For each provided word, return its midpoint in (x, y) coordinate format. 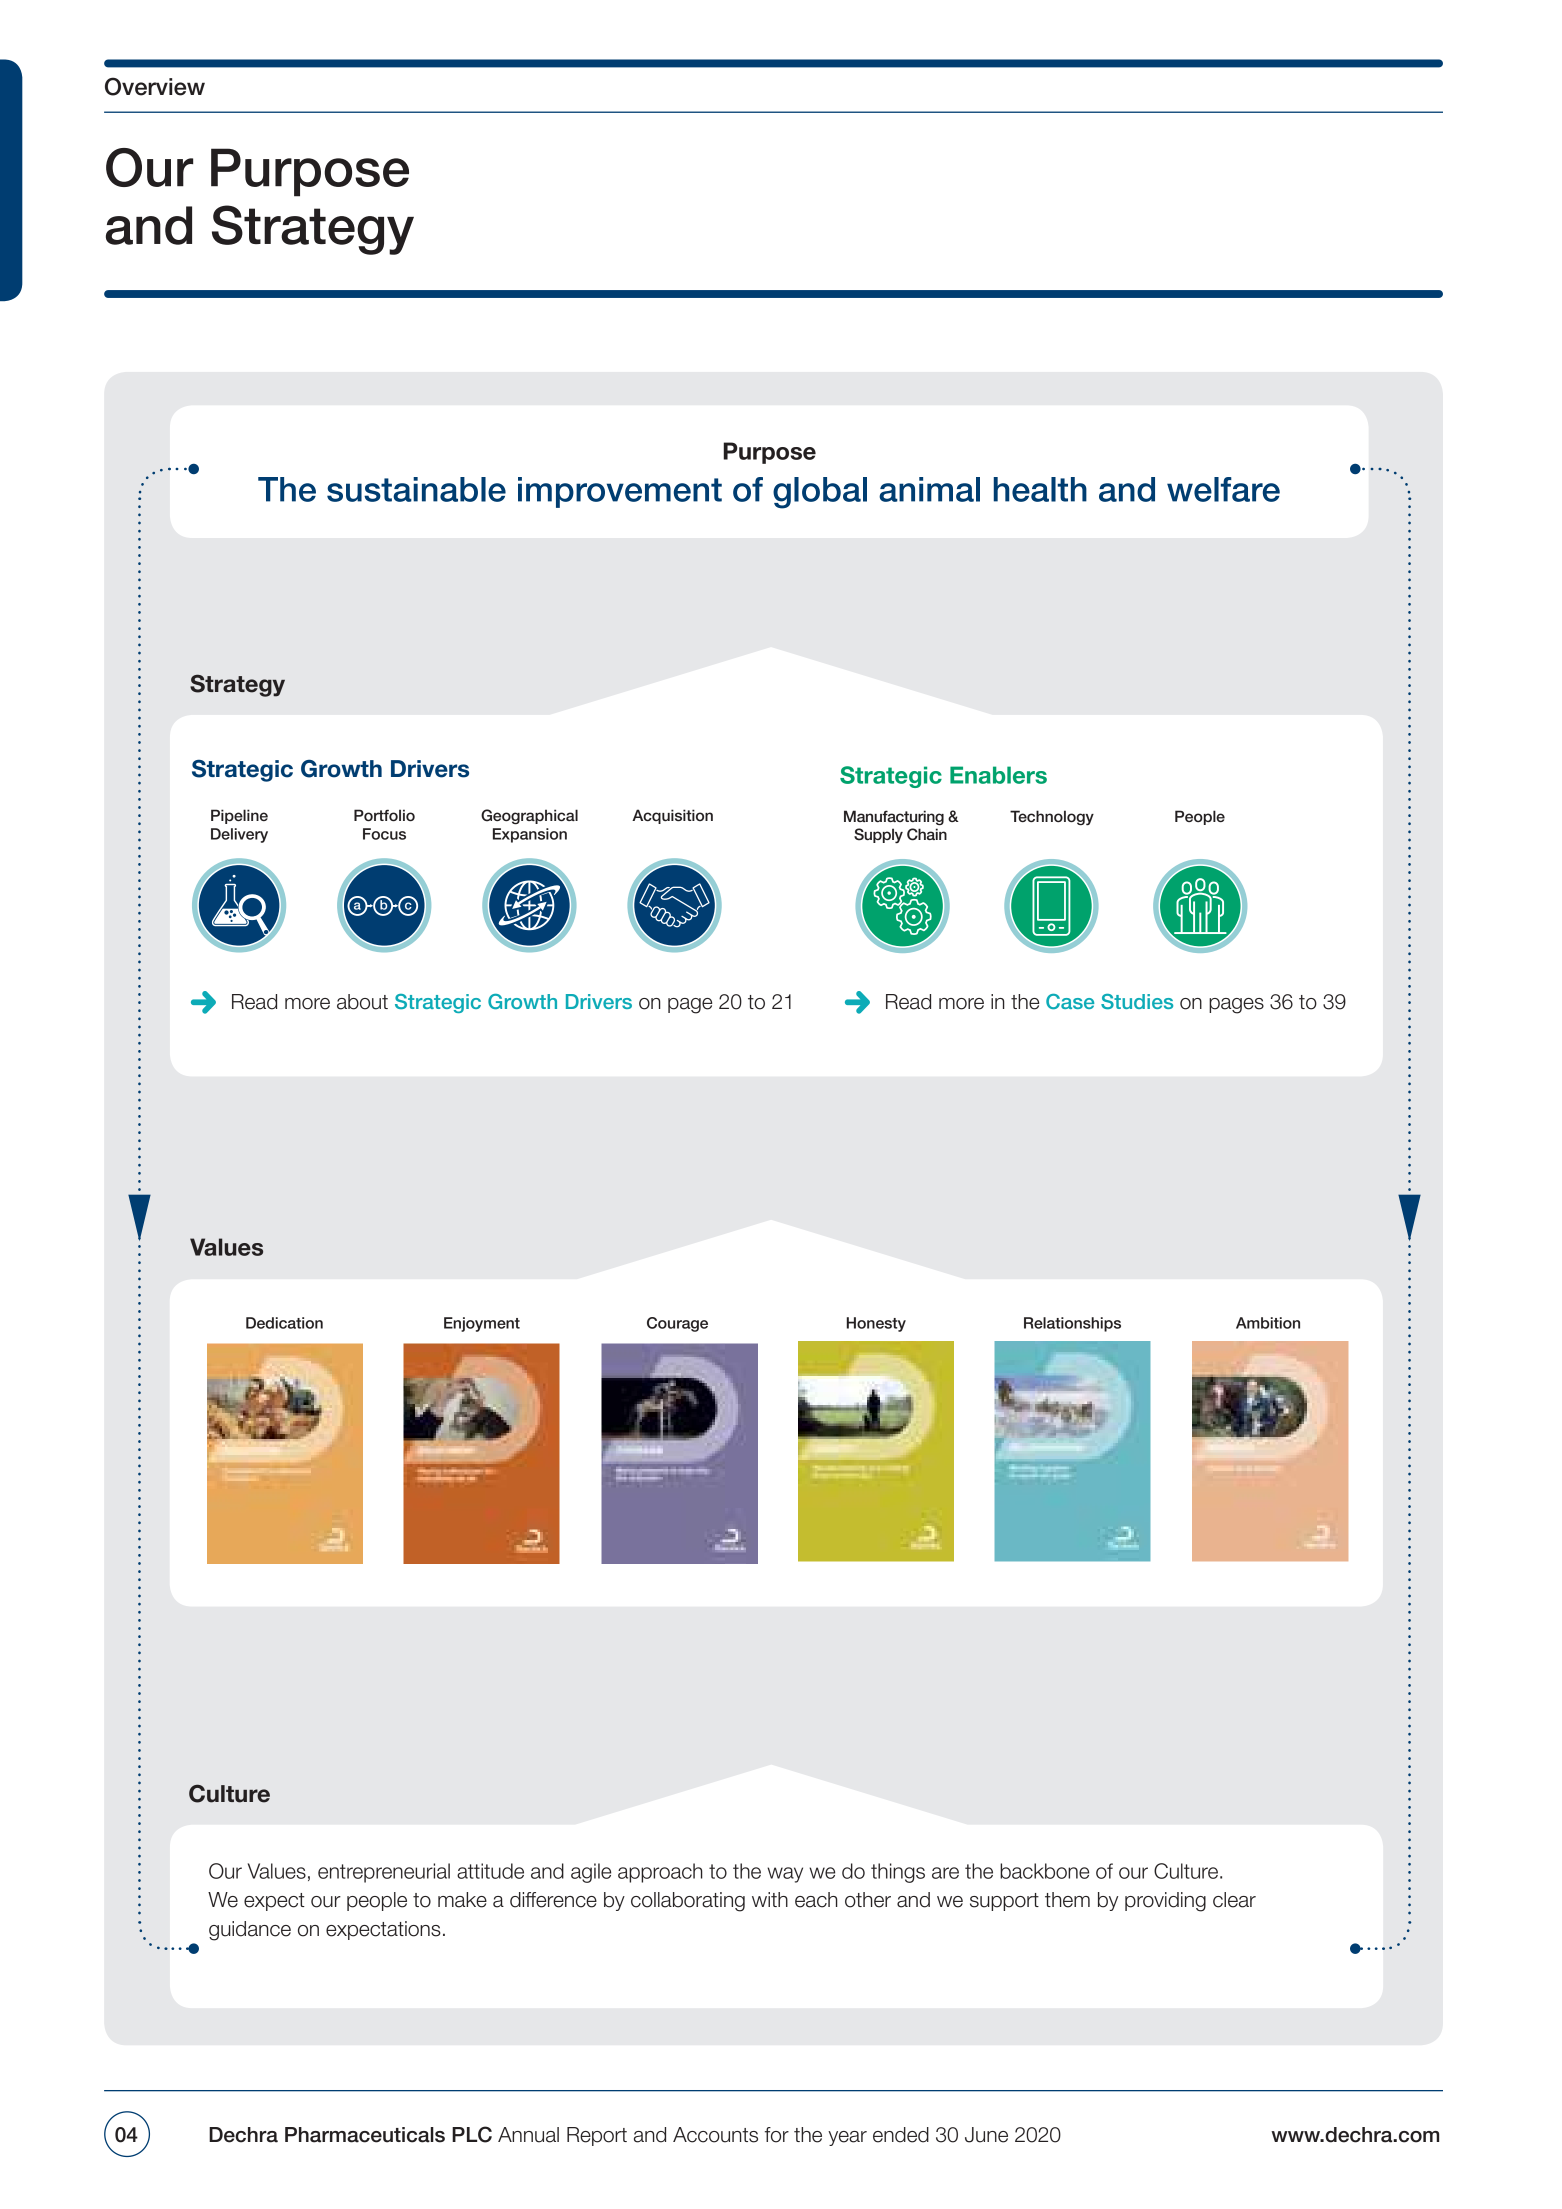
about (362, 1002)
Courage (677, 1324)
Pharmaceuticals (365, 2135)
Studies (1137, 1001)
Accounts (715, 2135)
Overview (155, 86)
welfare (1223, 489)
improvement (620, 492)
